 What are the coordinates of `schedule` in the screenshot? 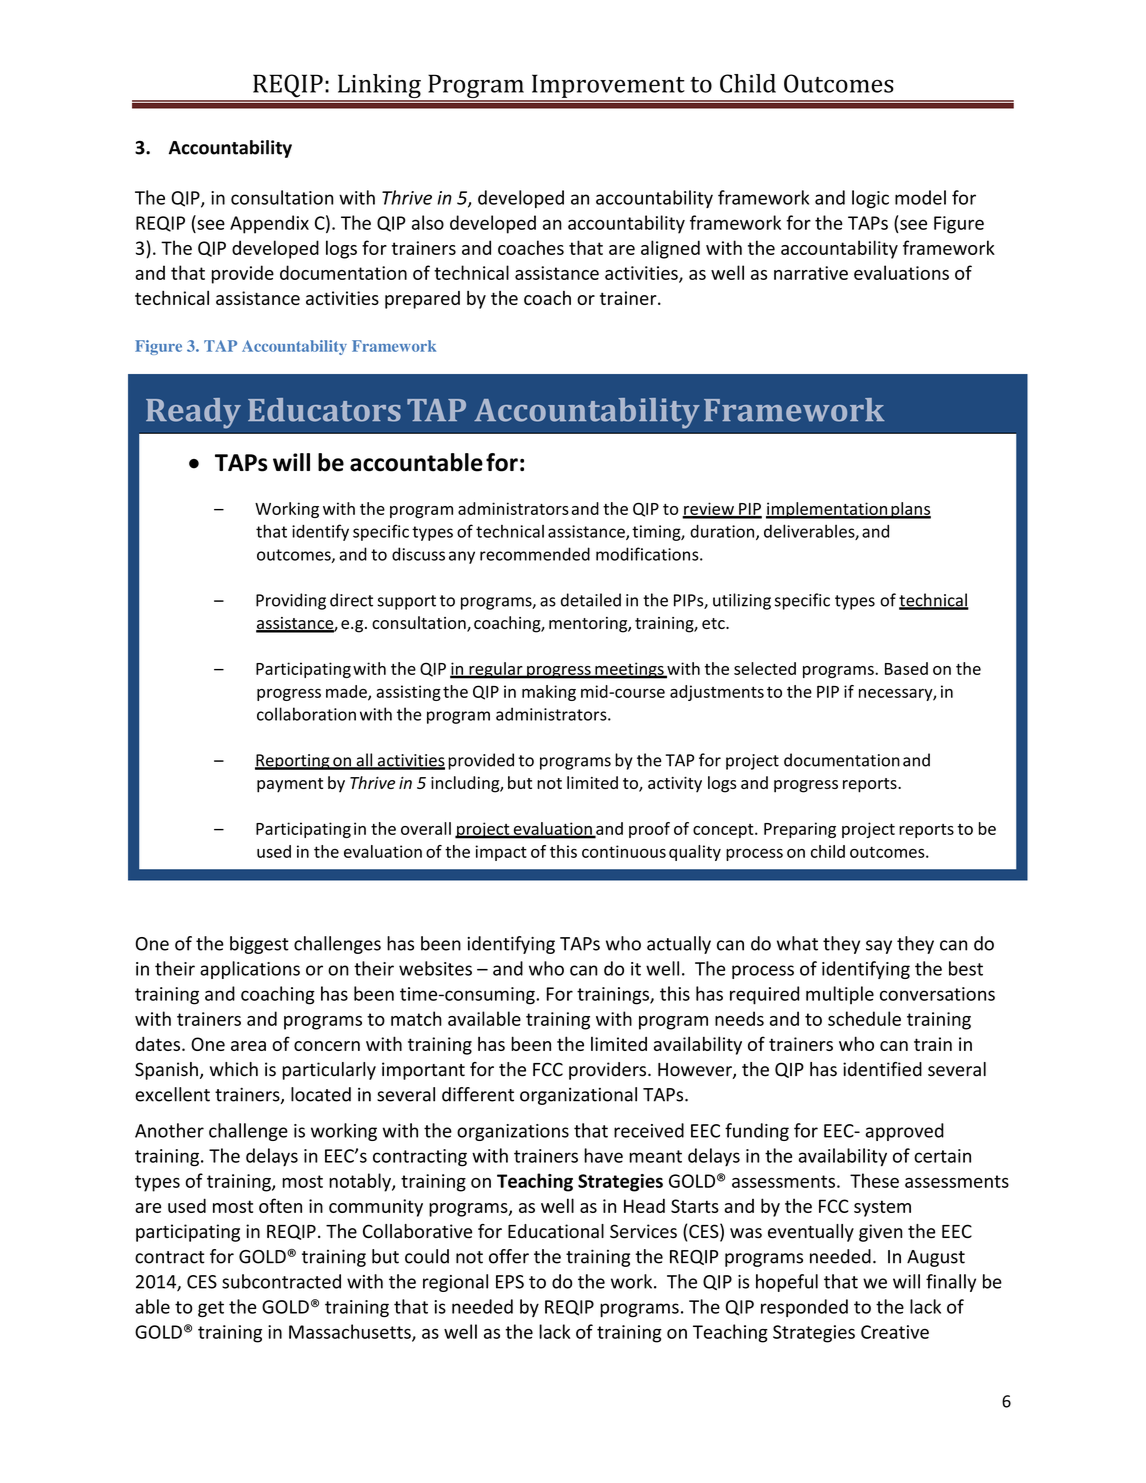 It's located at (864, 1018).
